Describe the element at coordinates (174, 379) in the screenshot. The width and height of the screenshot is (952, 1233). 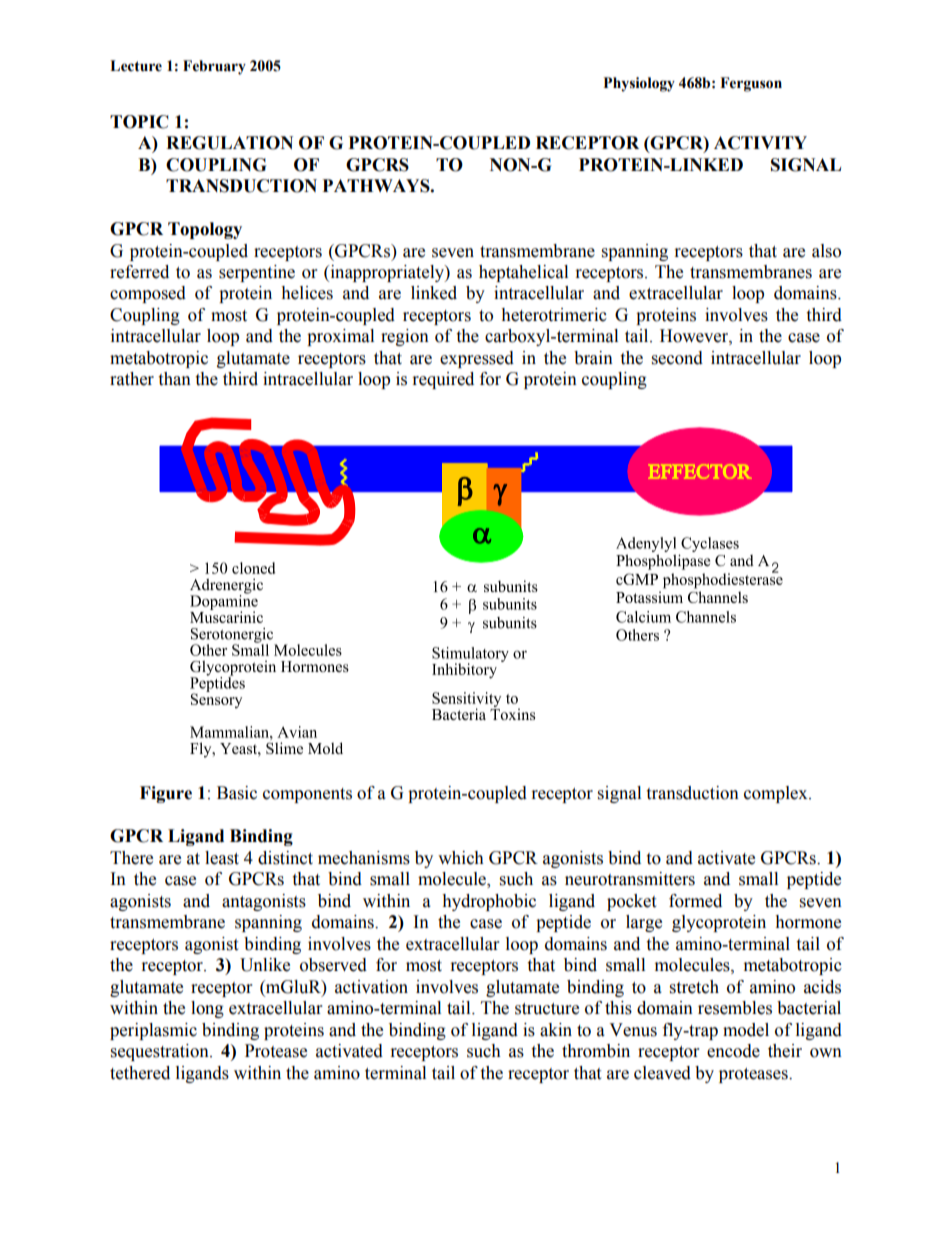
I see `than` at that location.
